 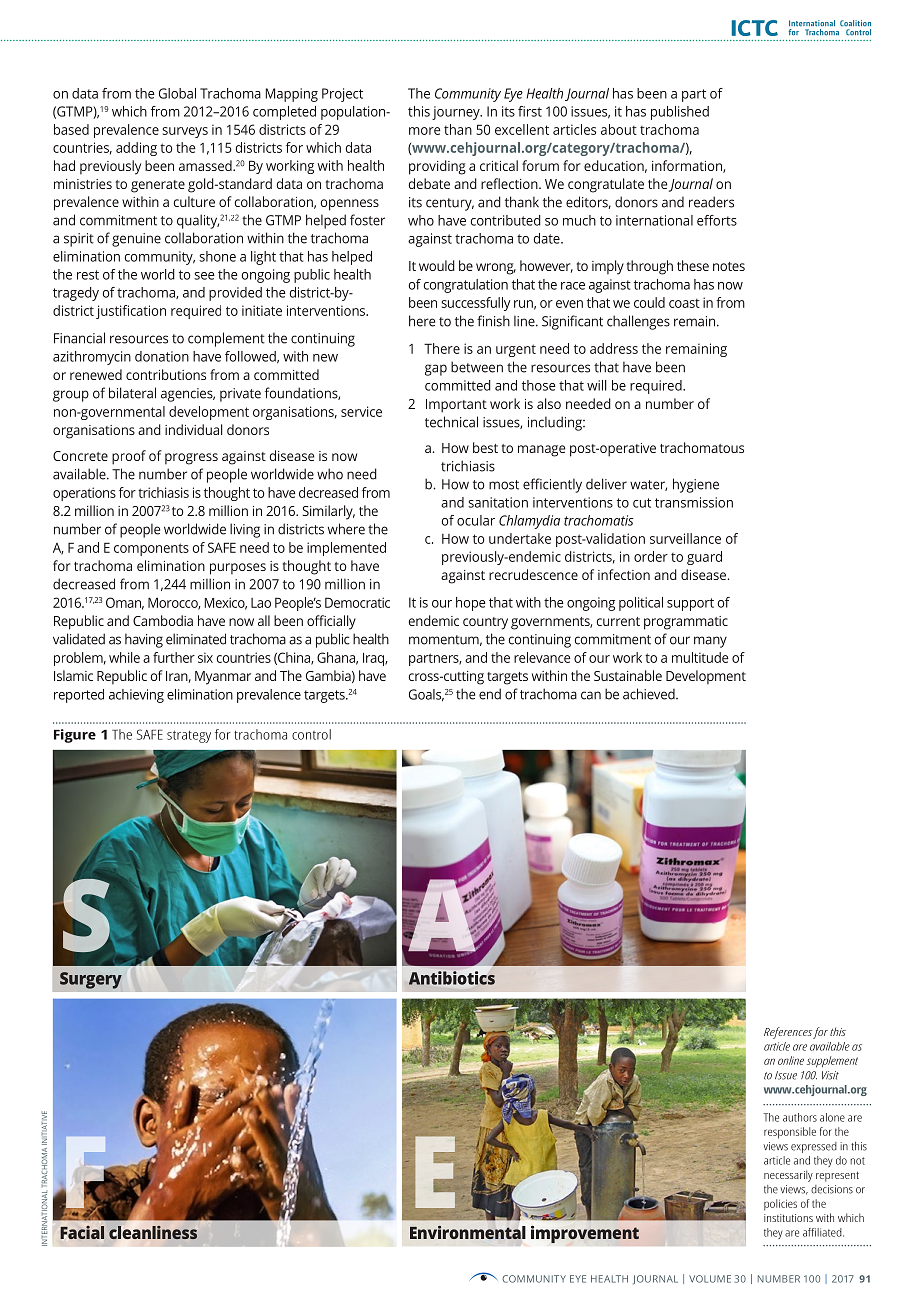 What do you see at coordinates (700, 657) in the image?
I see `multitude` at bounding box center [700, 657].
